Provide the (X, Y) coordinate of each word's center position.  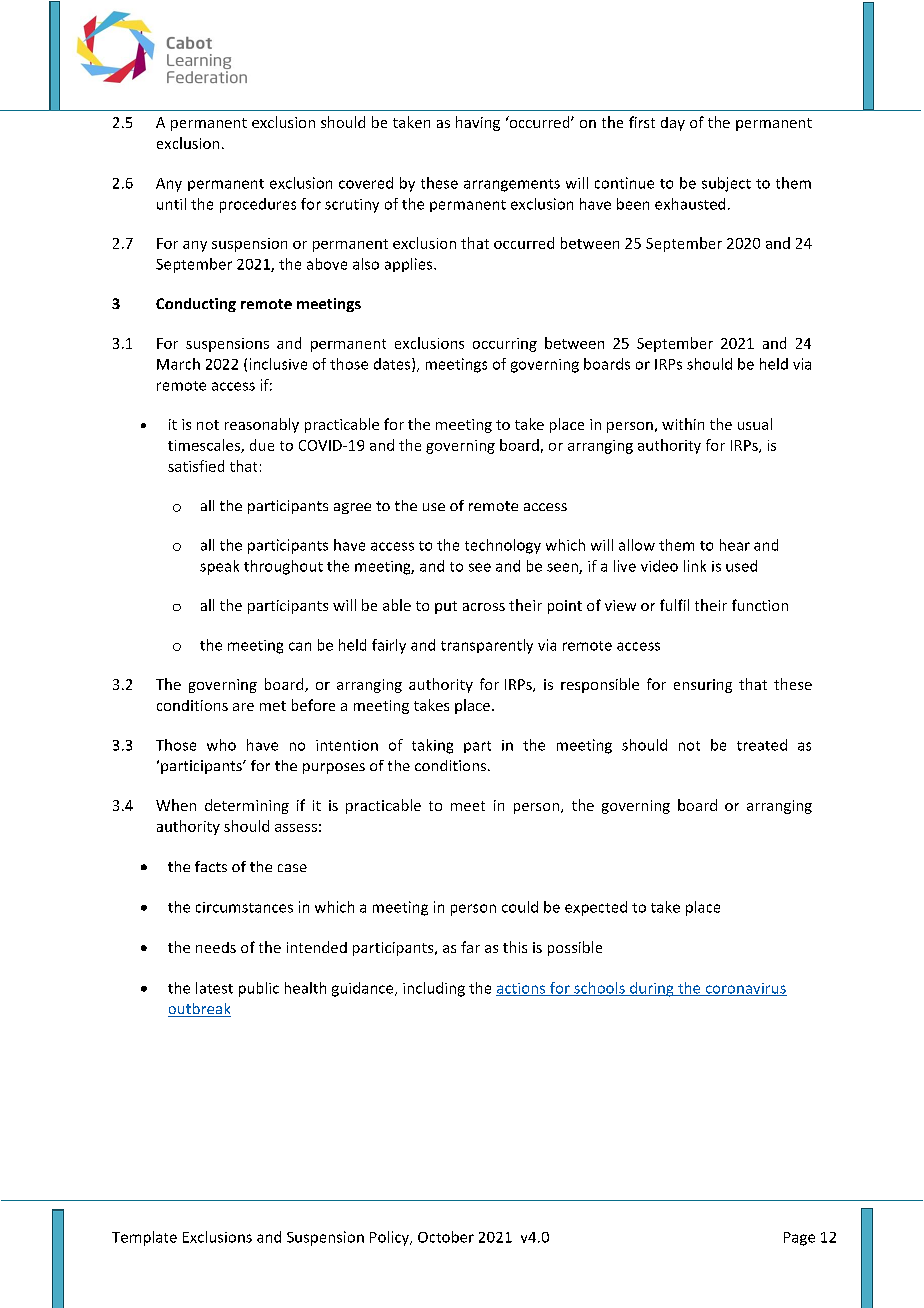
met (273, 706)
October (446, 1237)
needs (216, 947)
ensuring (703, 686)
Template (144, 1238)
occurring (505, 345)
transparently (487, 646)
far (470, 947)
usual (755, 424)
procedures (258, 205)
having (478, 123)
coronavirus (745, 989)
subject (726, 184)
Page (799, 1239)
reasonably (262, 425)
